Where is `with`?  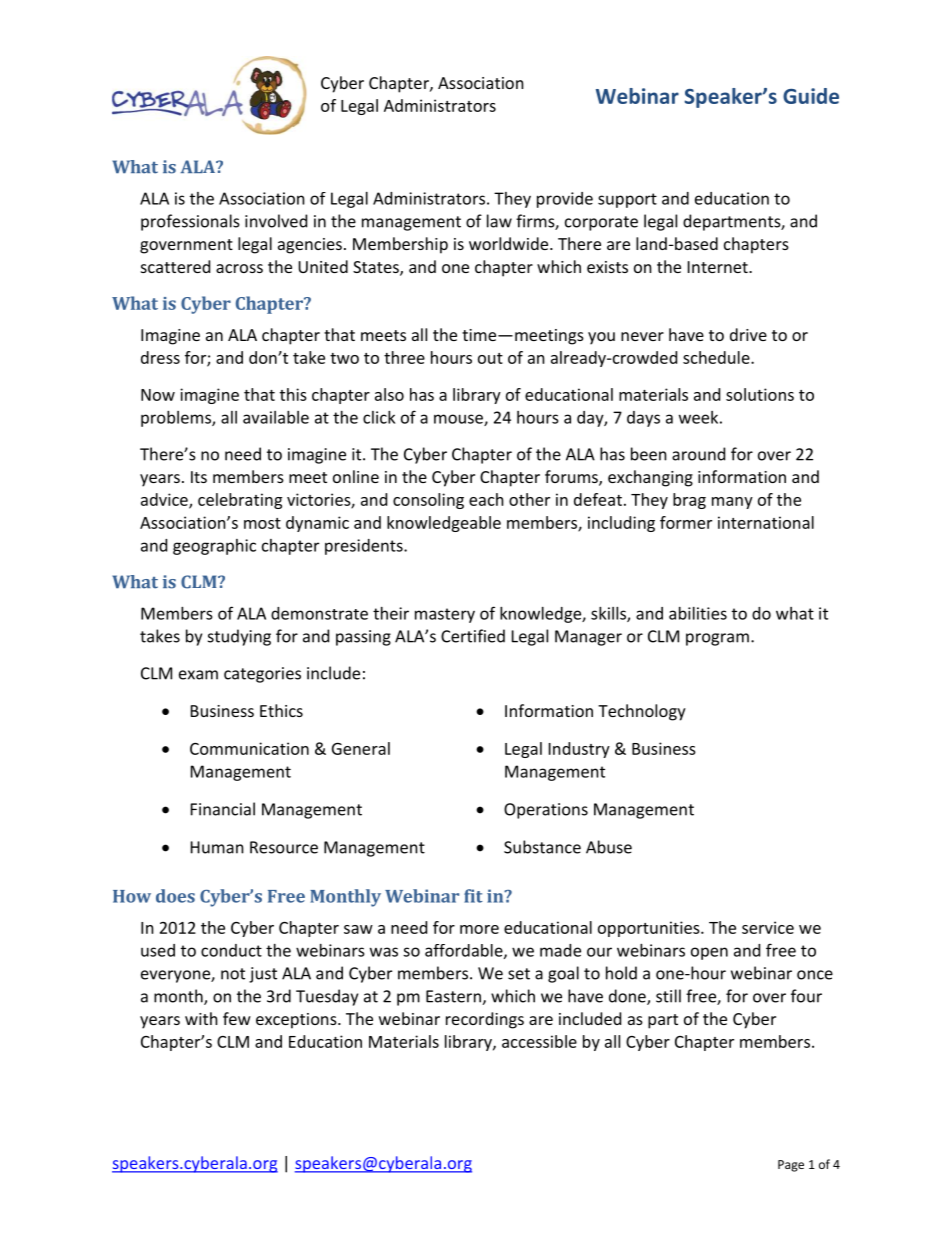
with is located at coordinates (201, 1018).
